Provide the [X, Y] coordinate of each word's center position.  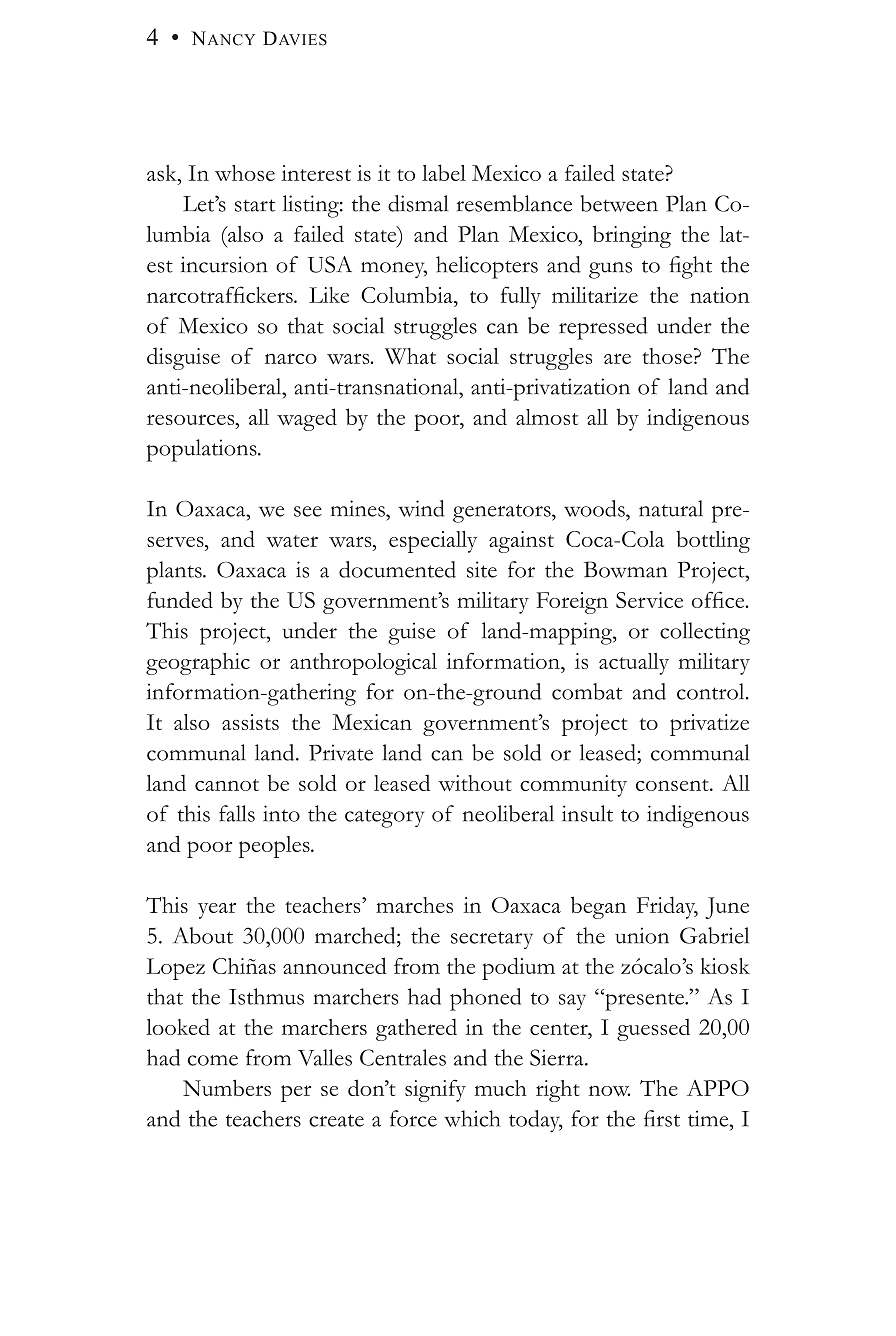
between [619, 203]
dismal [418, 203]
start [255, 205]
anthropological [363, 664]
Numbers [227, 1087]
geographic [198, 664]
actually [634, 664]
